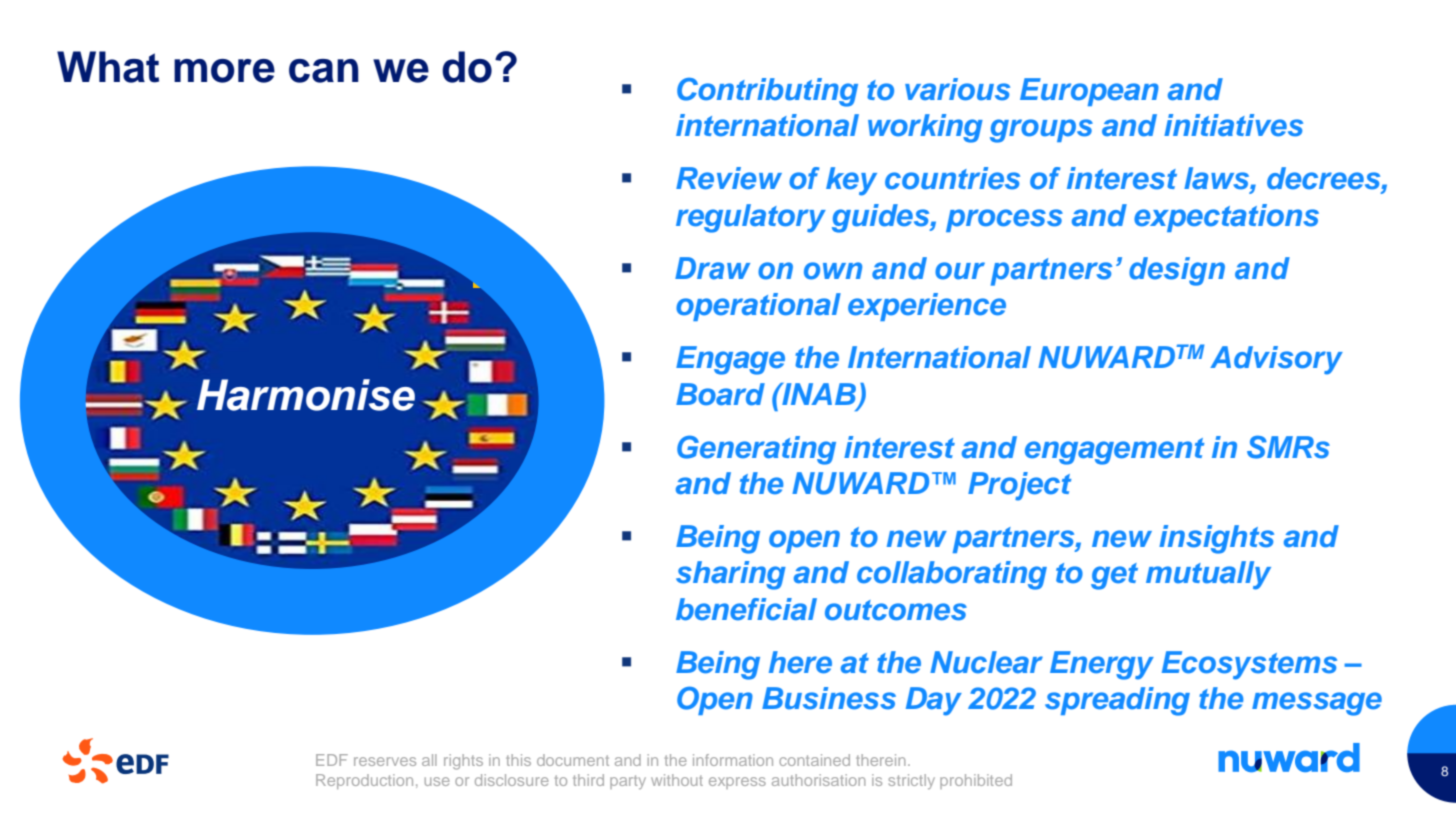 This screenshot has height=819, width=1456. What do you see at coordinates (1276, 360) in the screenshot?
I see `Advisory` at bounding box center [1276, 360].
